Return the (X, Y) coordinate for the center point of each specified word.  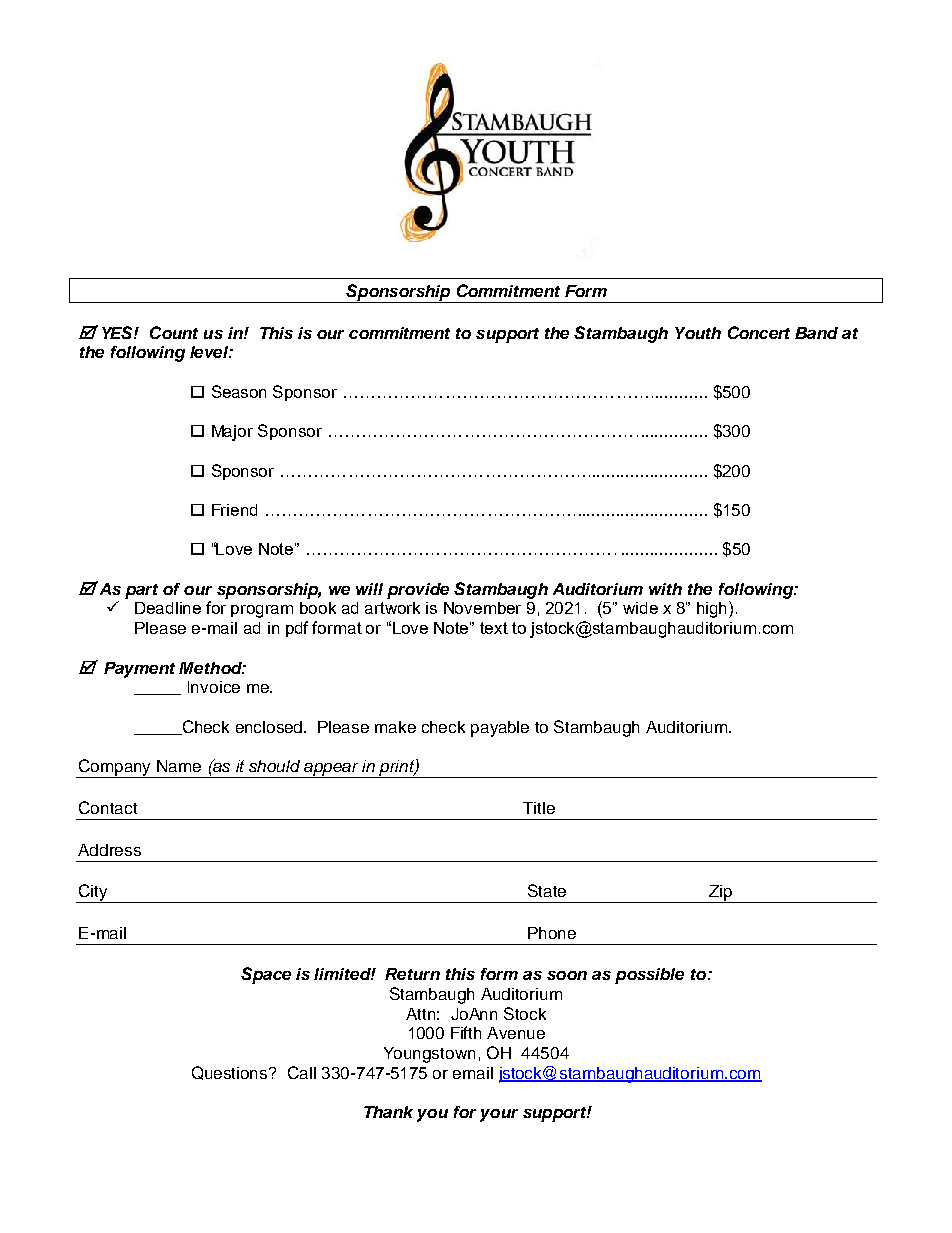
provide (418, 591)
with (665, 589)
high (713, 609)
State (547, 890)
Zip (721, 894)
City (93, 893)
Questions (231, 1073)
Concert (759, 332)
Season (239, 391)
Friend (234, 510)
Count (174, 332)
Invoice (214, 687)
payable (500, 729)
